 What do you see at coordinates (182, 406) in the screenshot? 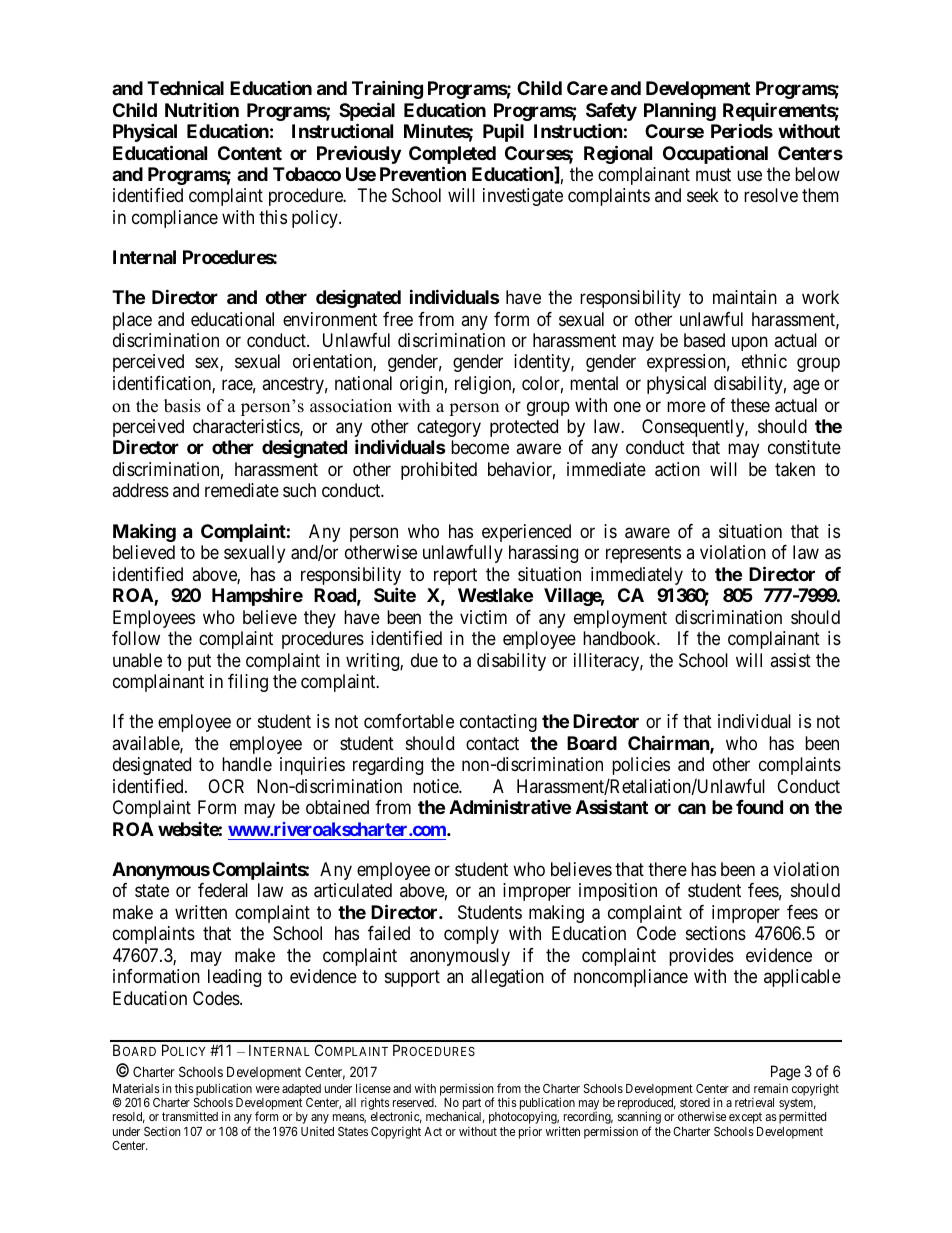
I see `basis` at bounding box center [182, 406].
